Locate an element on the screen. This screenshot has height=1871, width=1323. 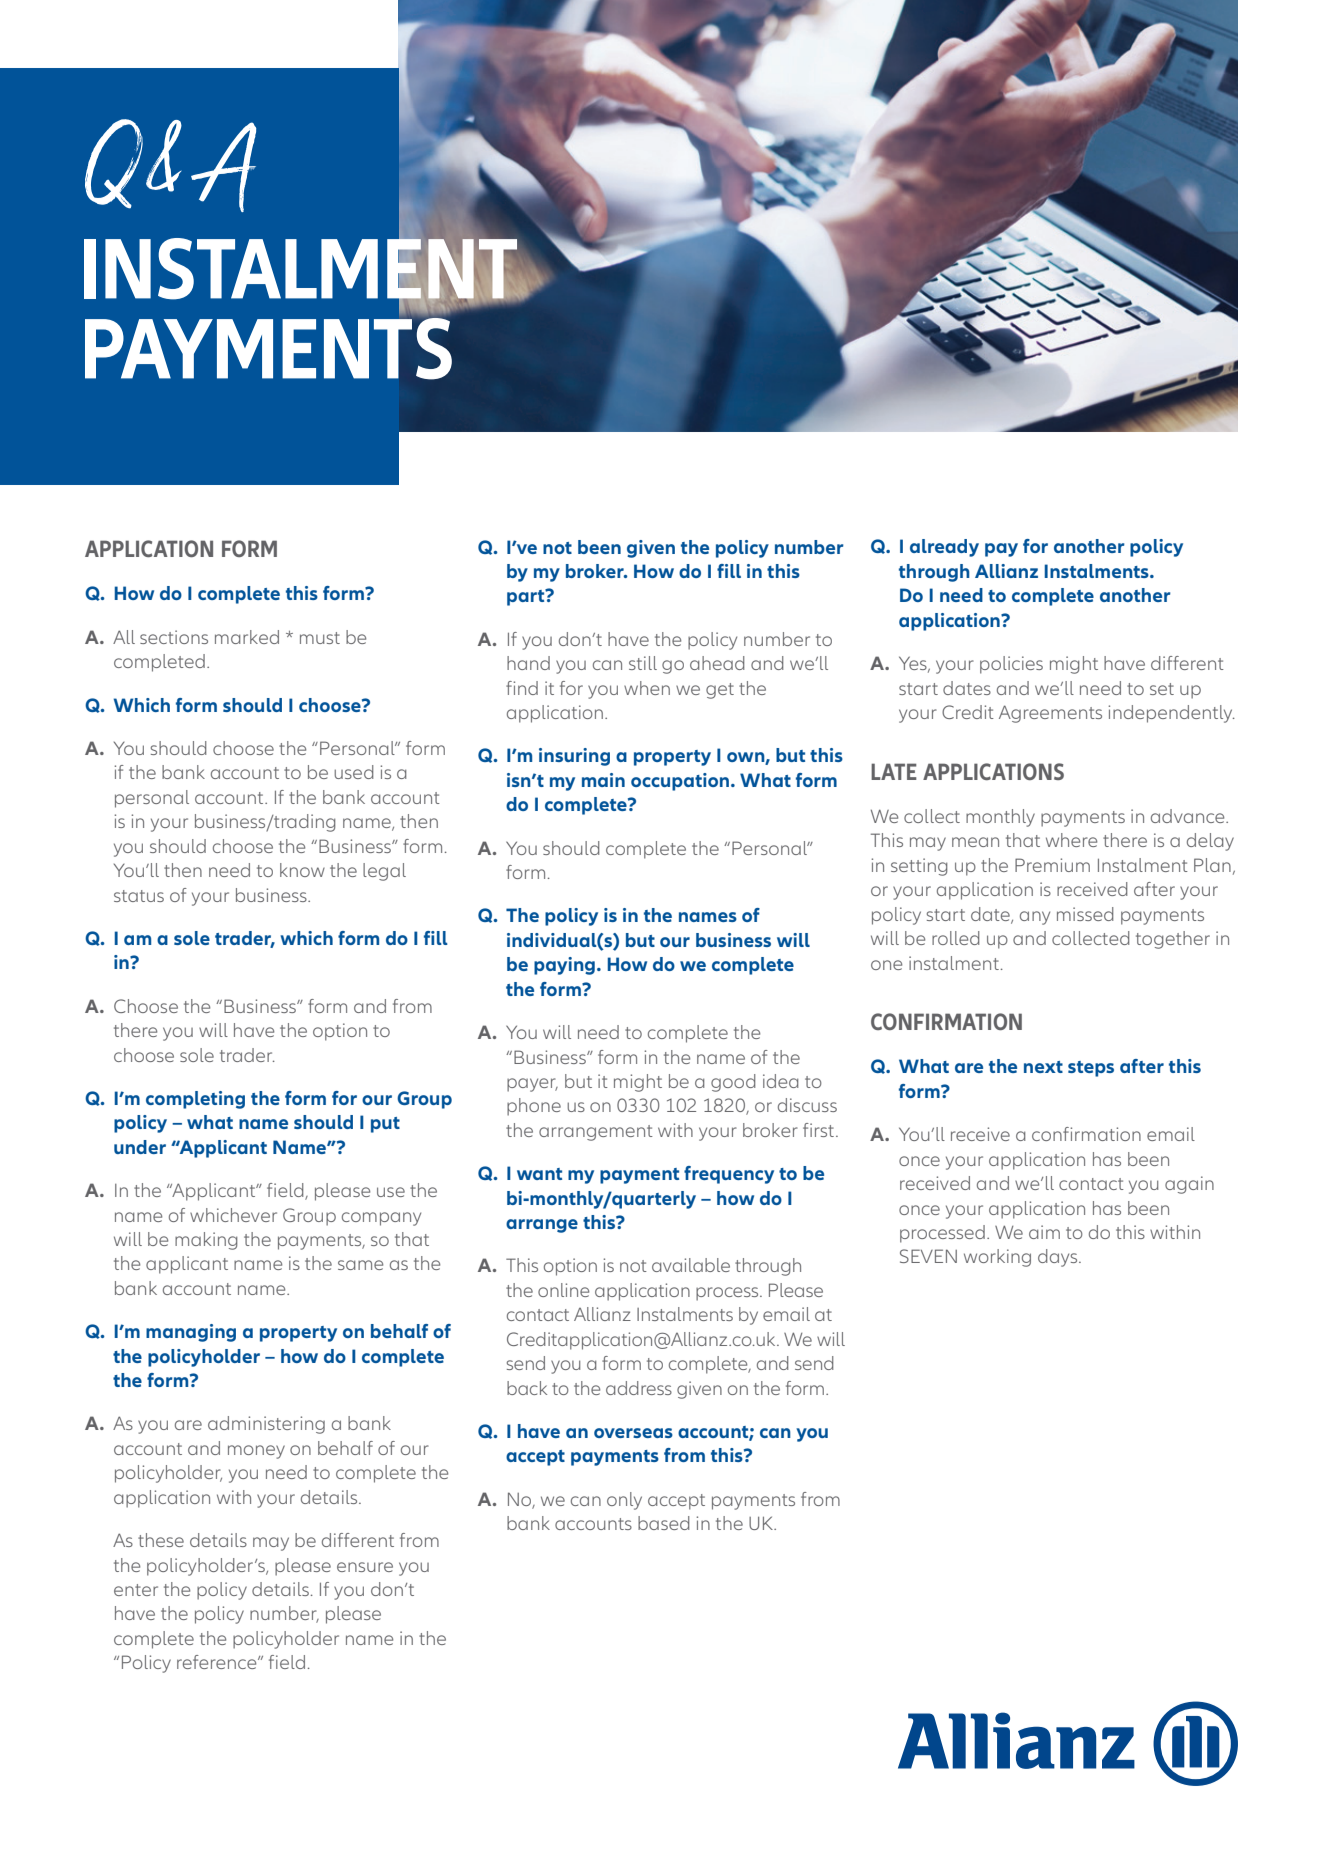
marked is located at coordinates (247, 637).
